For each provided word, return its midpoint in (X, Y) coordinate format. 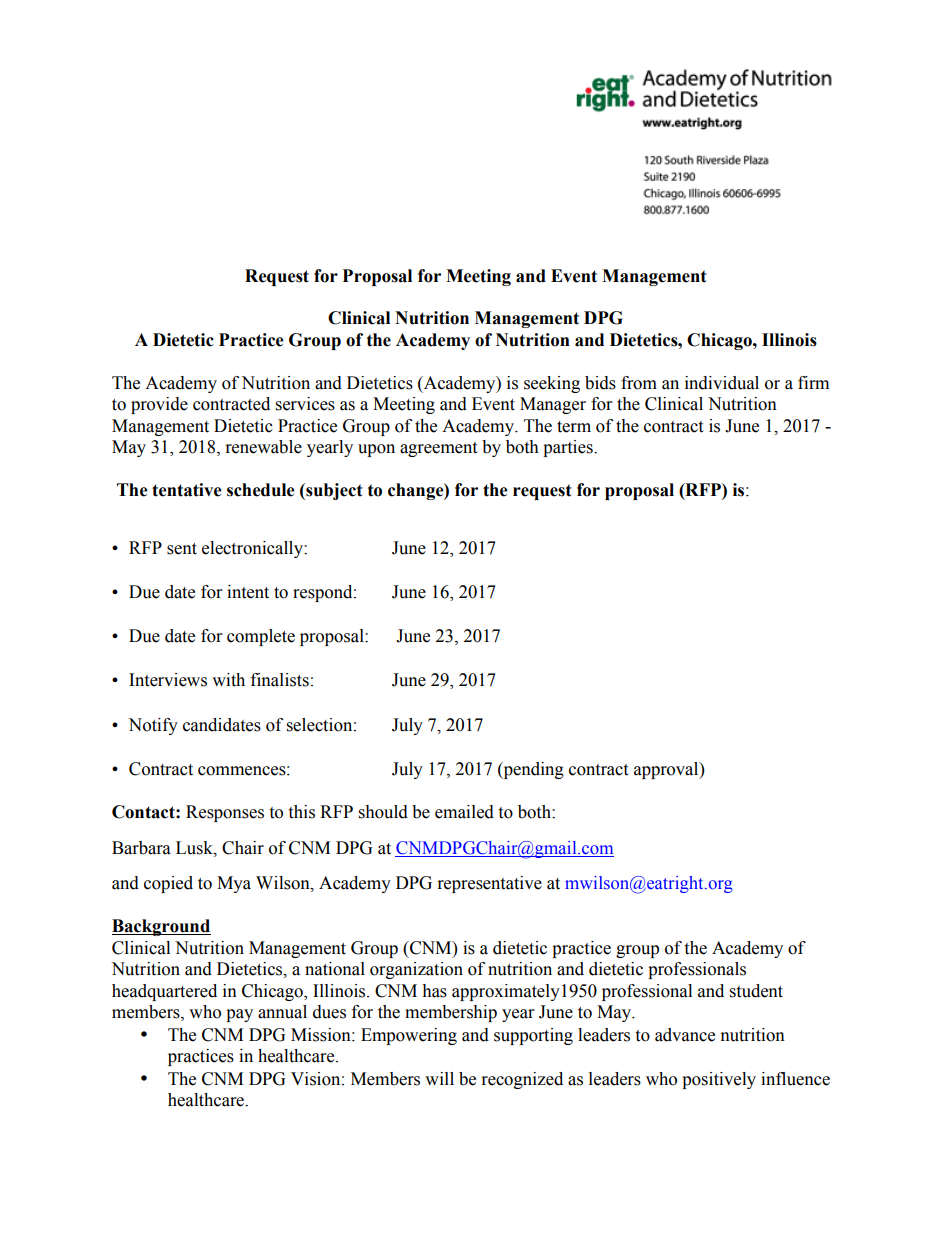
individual (722, 383)
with (228, 680)
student (756, 991)
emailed (464, 812)
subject (333, 491)
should (383, 812)
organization (416, 970)
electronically (253, 549)
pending (532, 770)
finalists (280, 680)
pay (239, 1015)
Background (161, 927)
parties (569, 448)
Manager (553, 405)
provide (159, 405)
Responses (225, 813)
